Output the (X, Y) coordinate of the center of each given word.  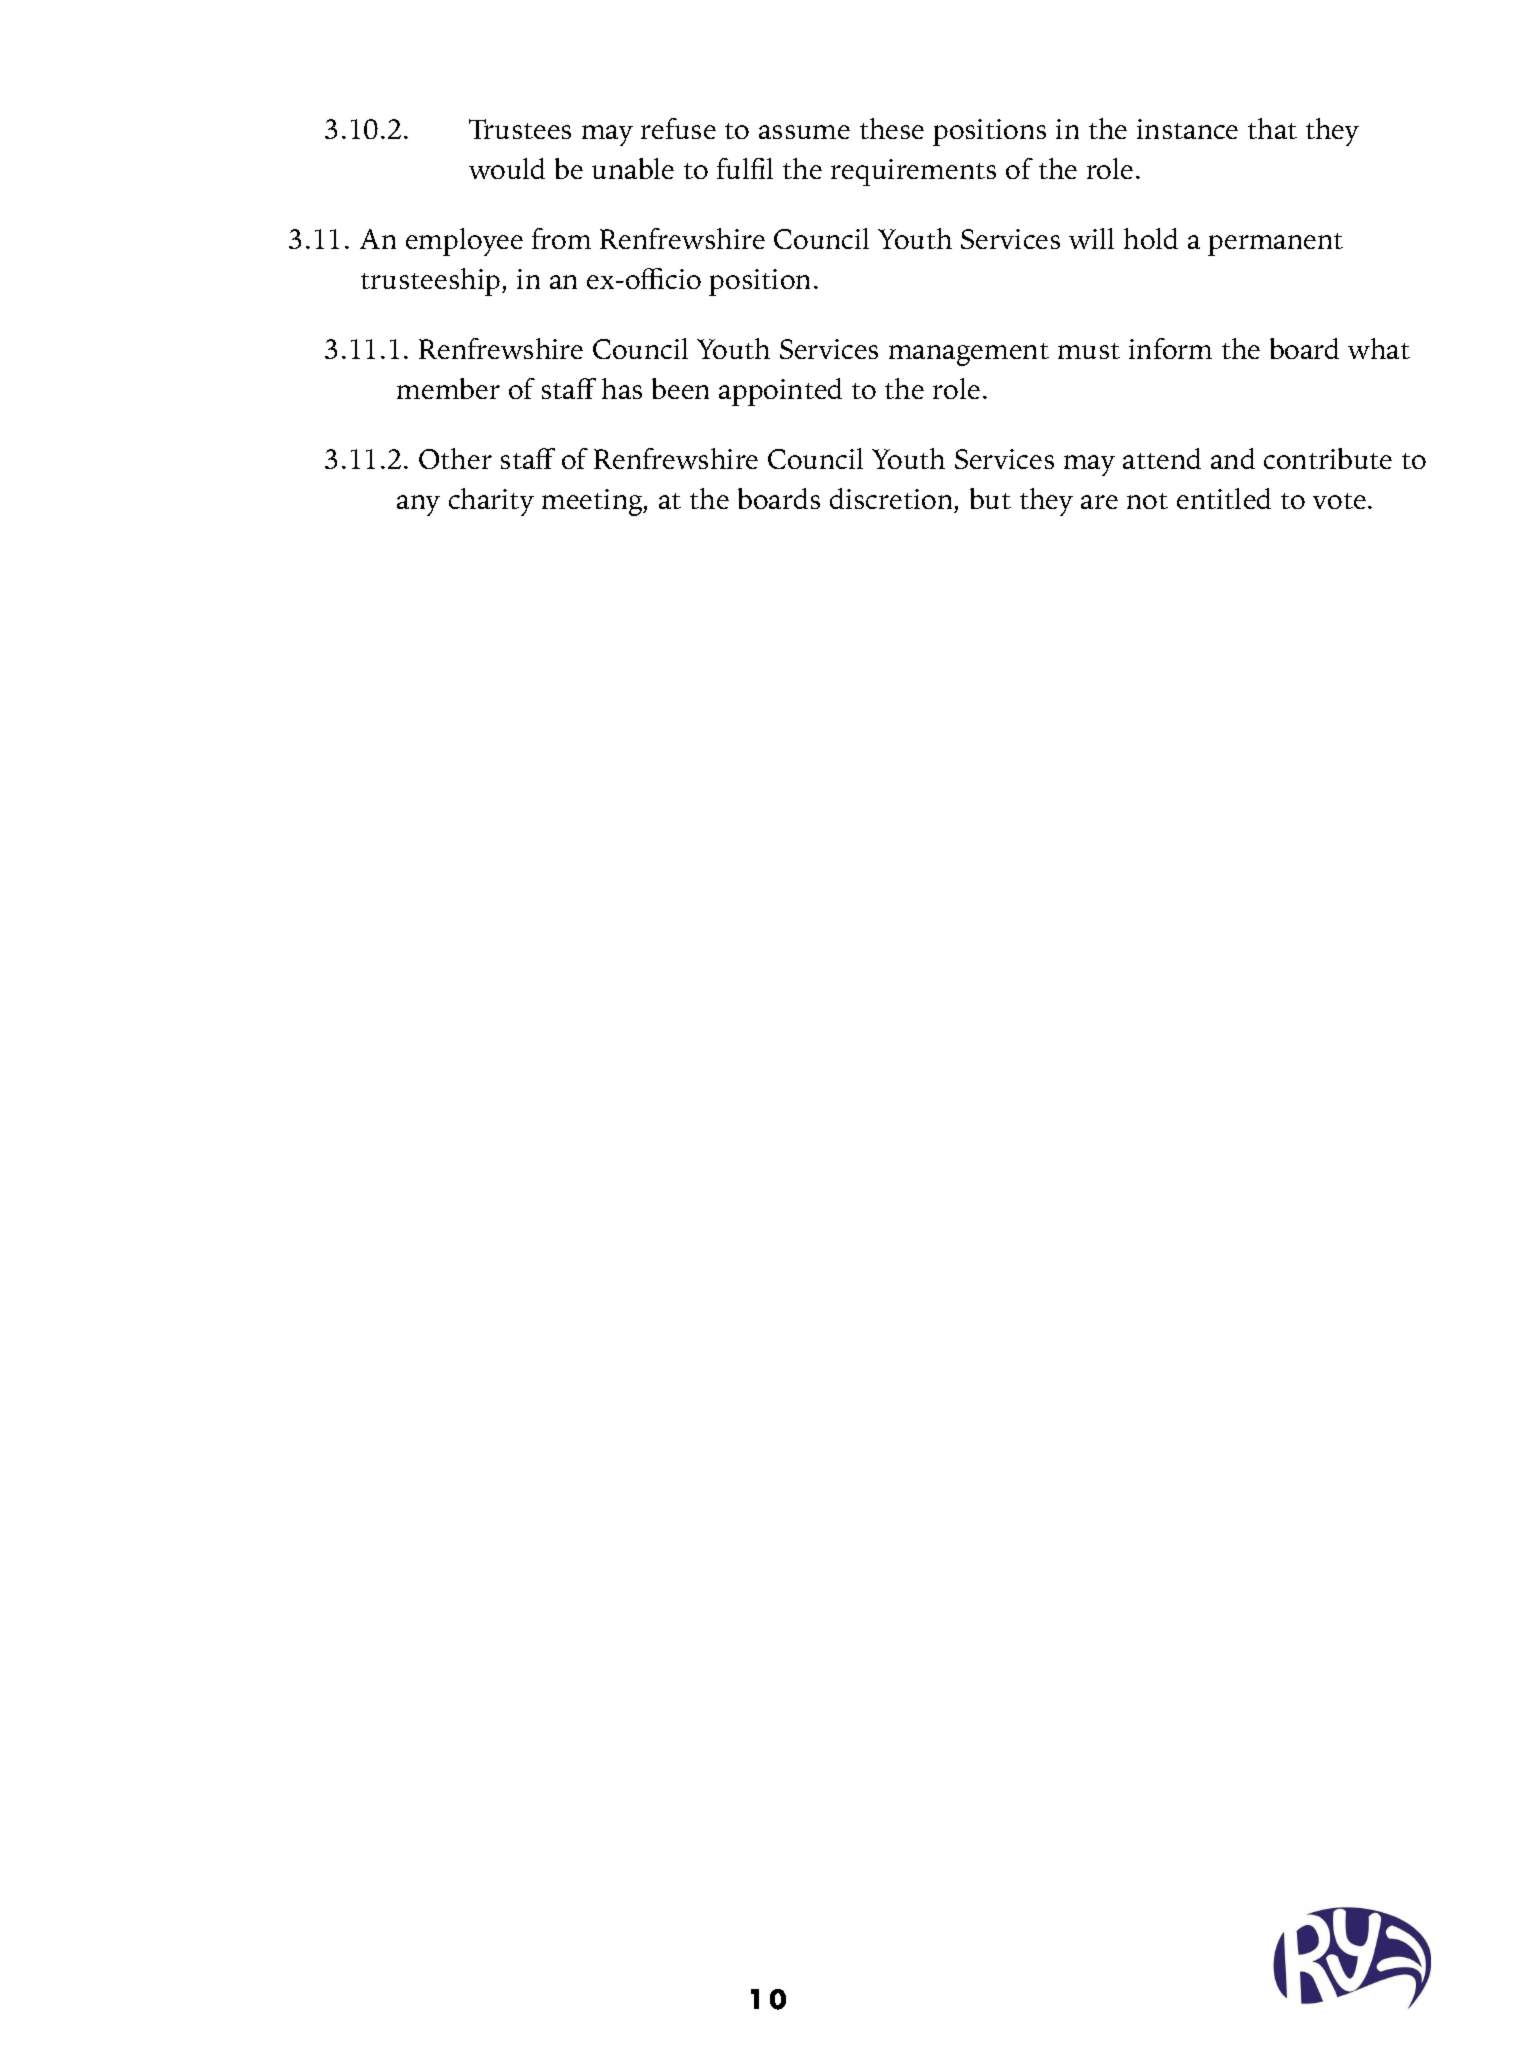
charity (491, 502)
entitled (1224, 498)
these (892, 128)
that (1272, 128)
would (507, 168)
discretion (892, 500)
